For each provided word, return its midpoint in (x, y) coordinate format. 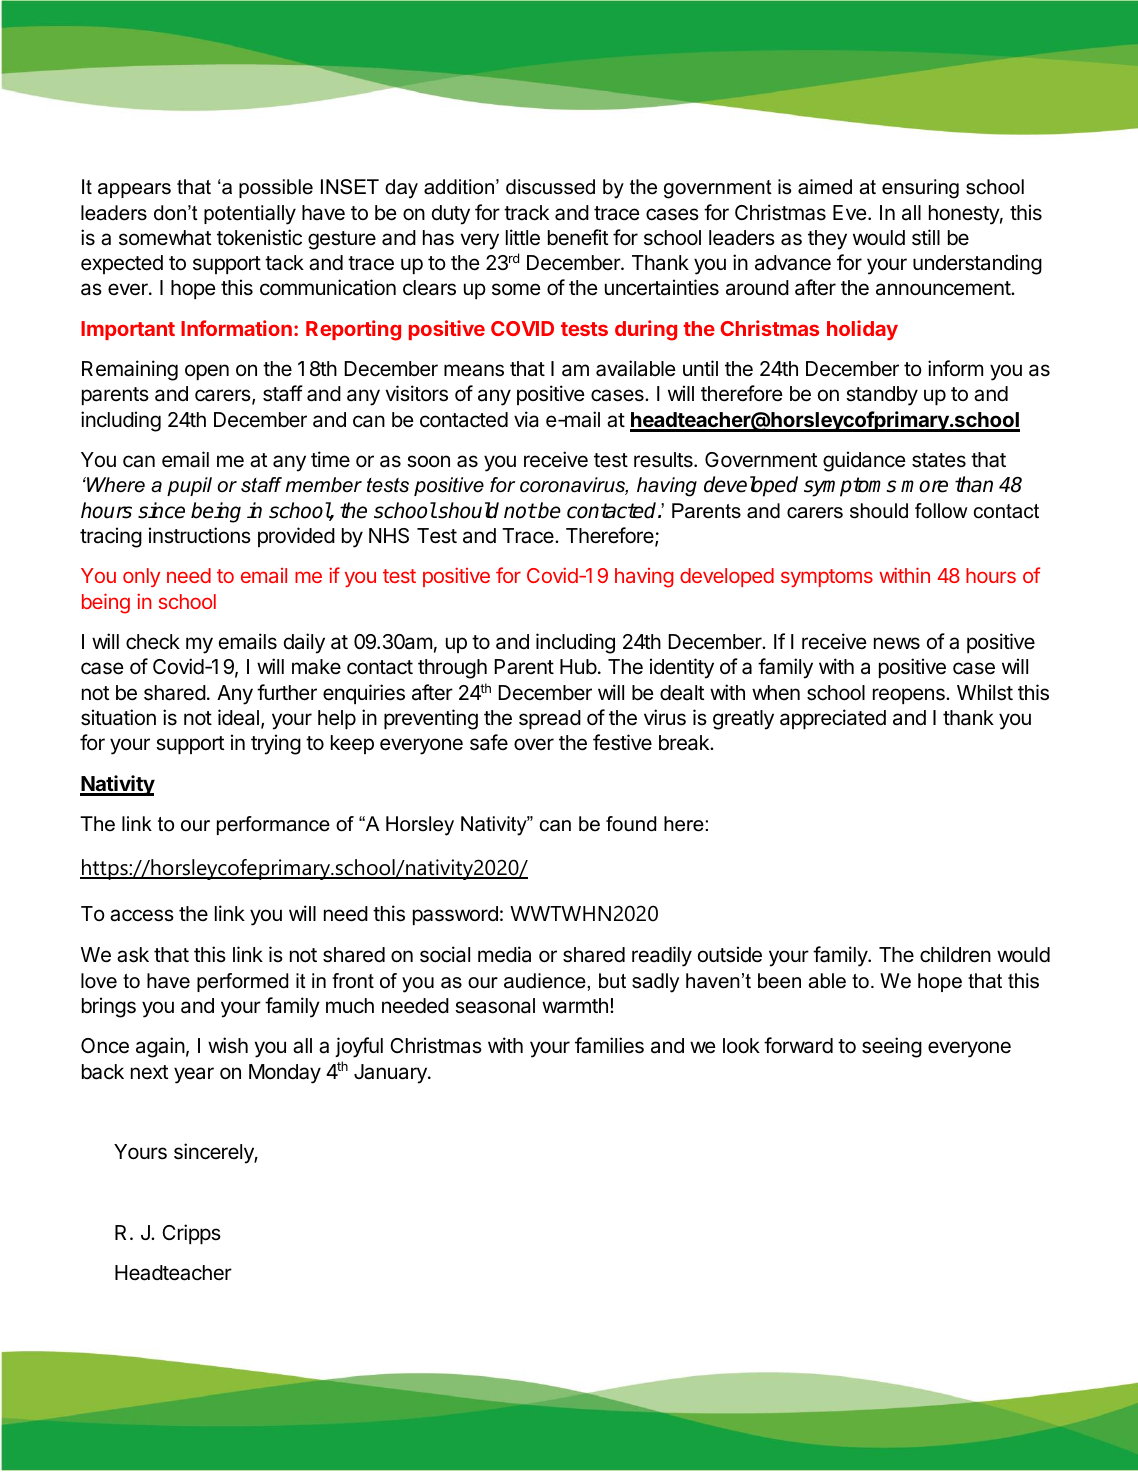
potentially (250, 215)
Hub (578, 667)
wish (228, 1045)
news (897, 643)
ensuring (920, 189)
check (153, 642)
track (526, 213)
